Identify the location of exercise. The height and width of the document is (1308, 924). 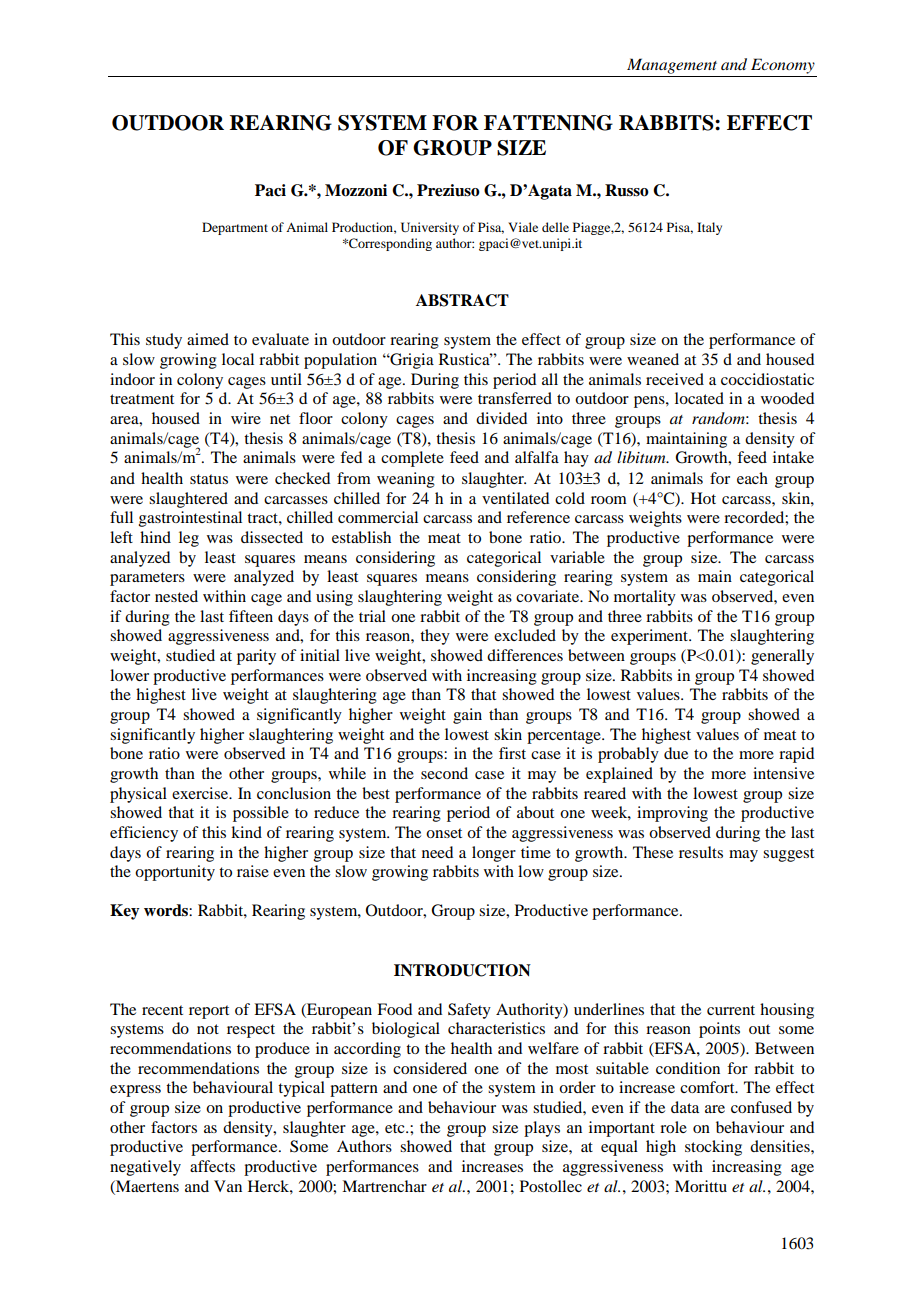
(201, 793).
